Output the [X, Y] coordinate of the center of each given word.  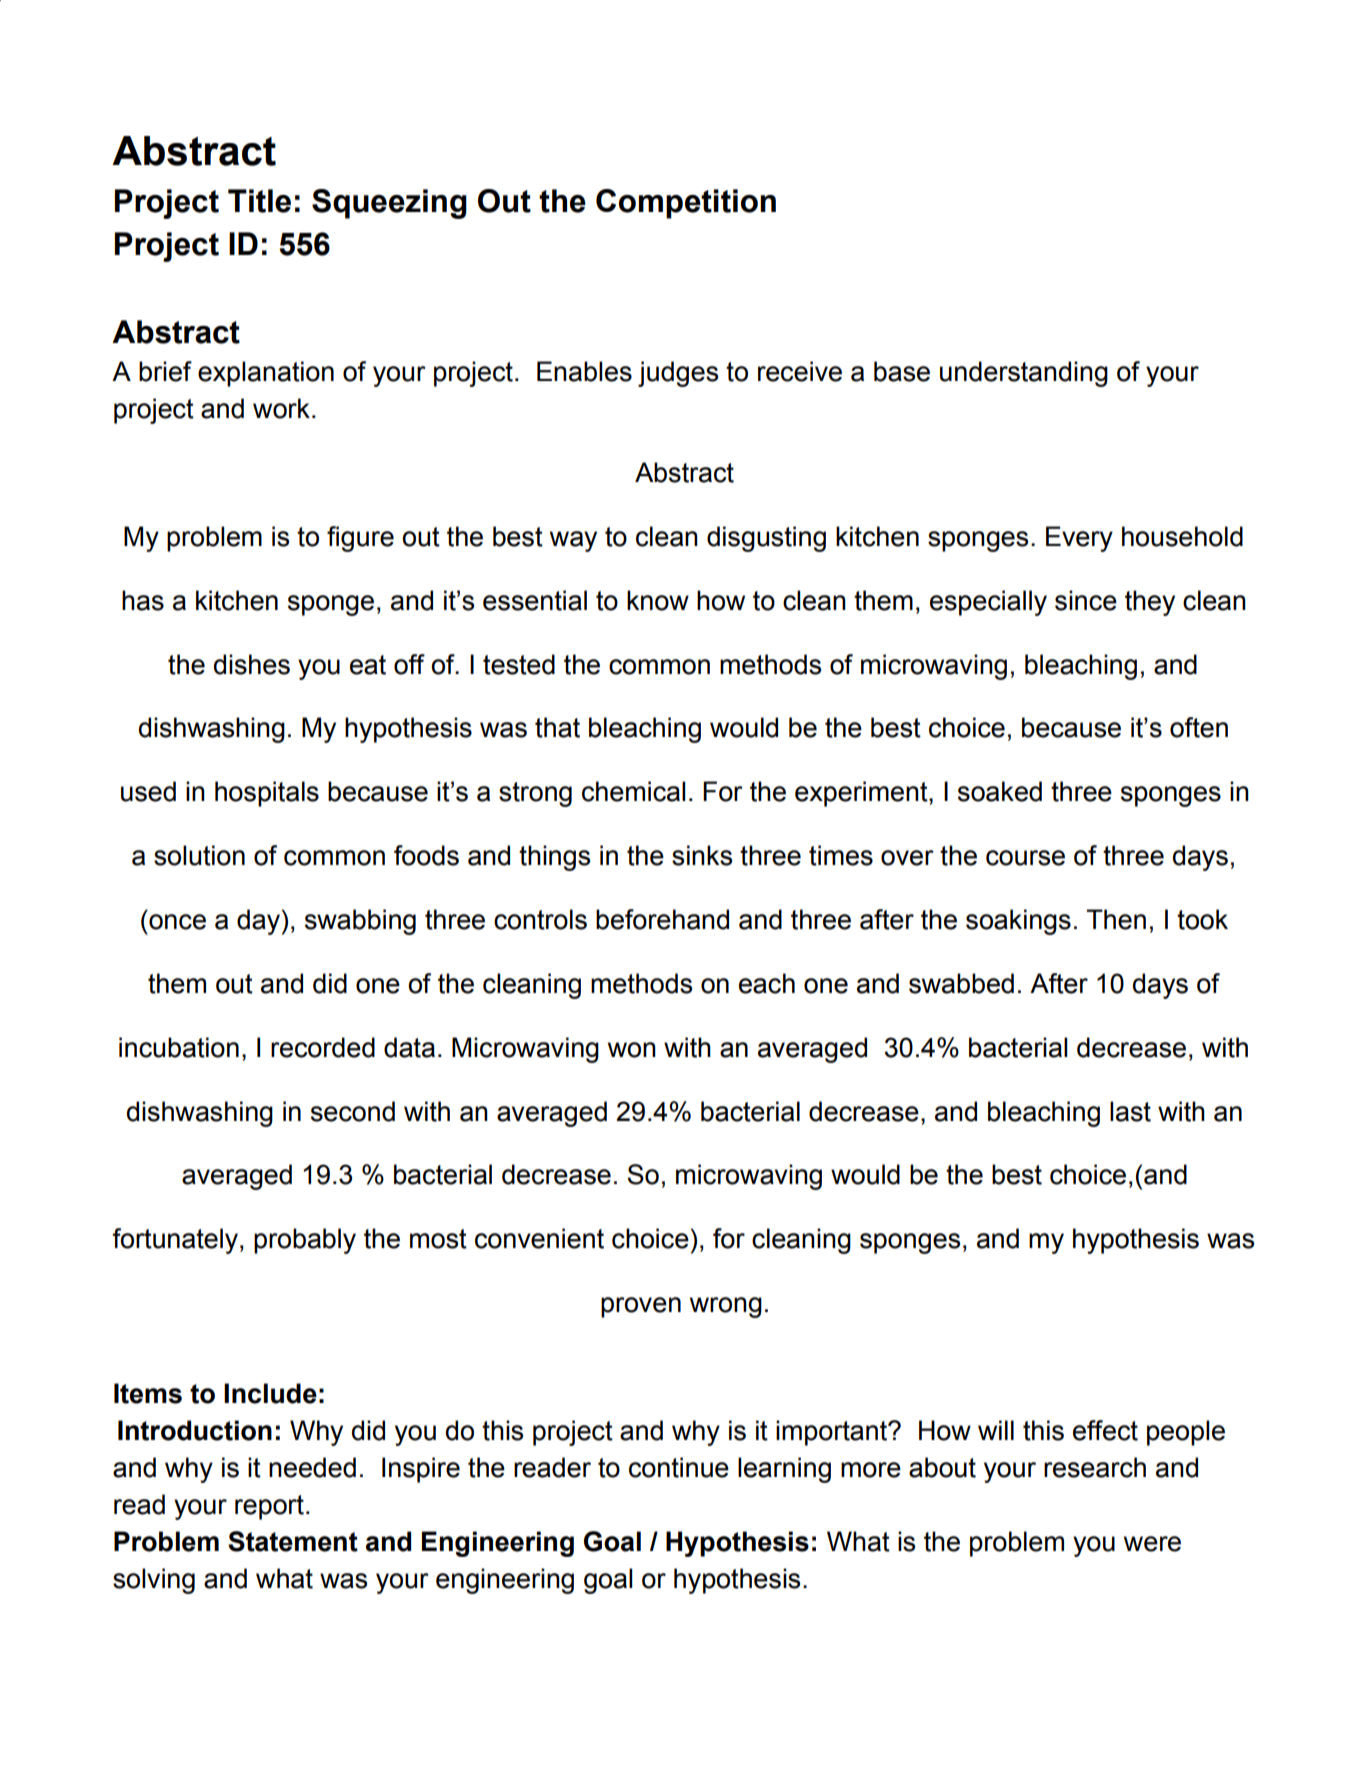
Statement [293, 1541]
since [1086, 600]
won [632, 1050]
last [1130, 1111]
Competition [686, 204]
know [658, 600]
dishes [252, 664]
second [353, 1111]
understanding [1024, 374]
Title [259, 201]
